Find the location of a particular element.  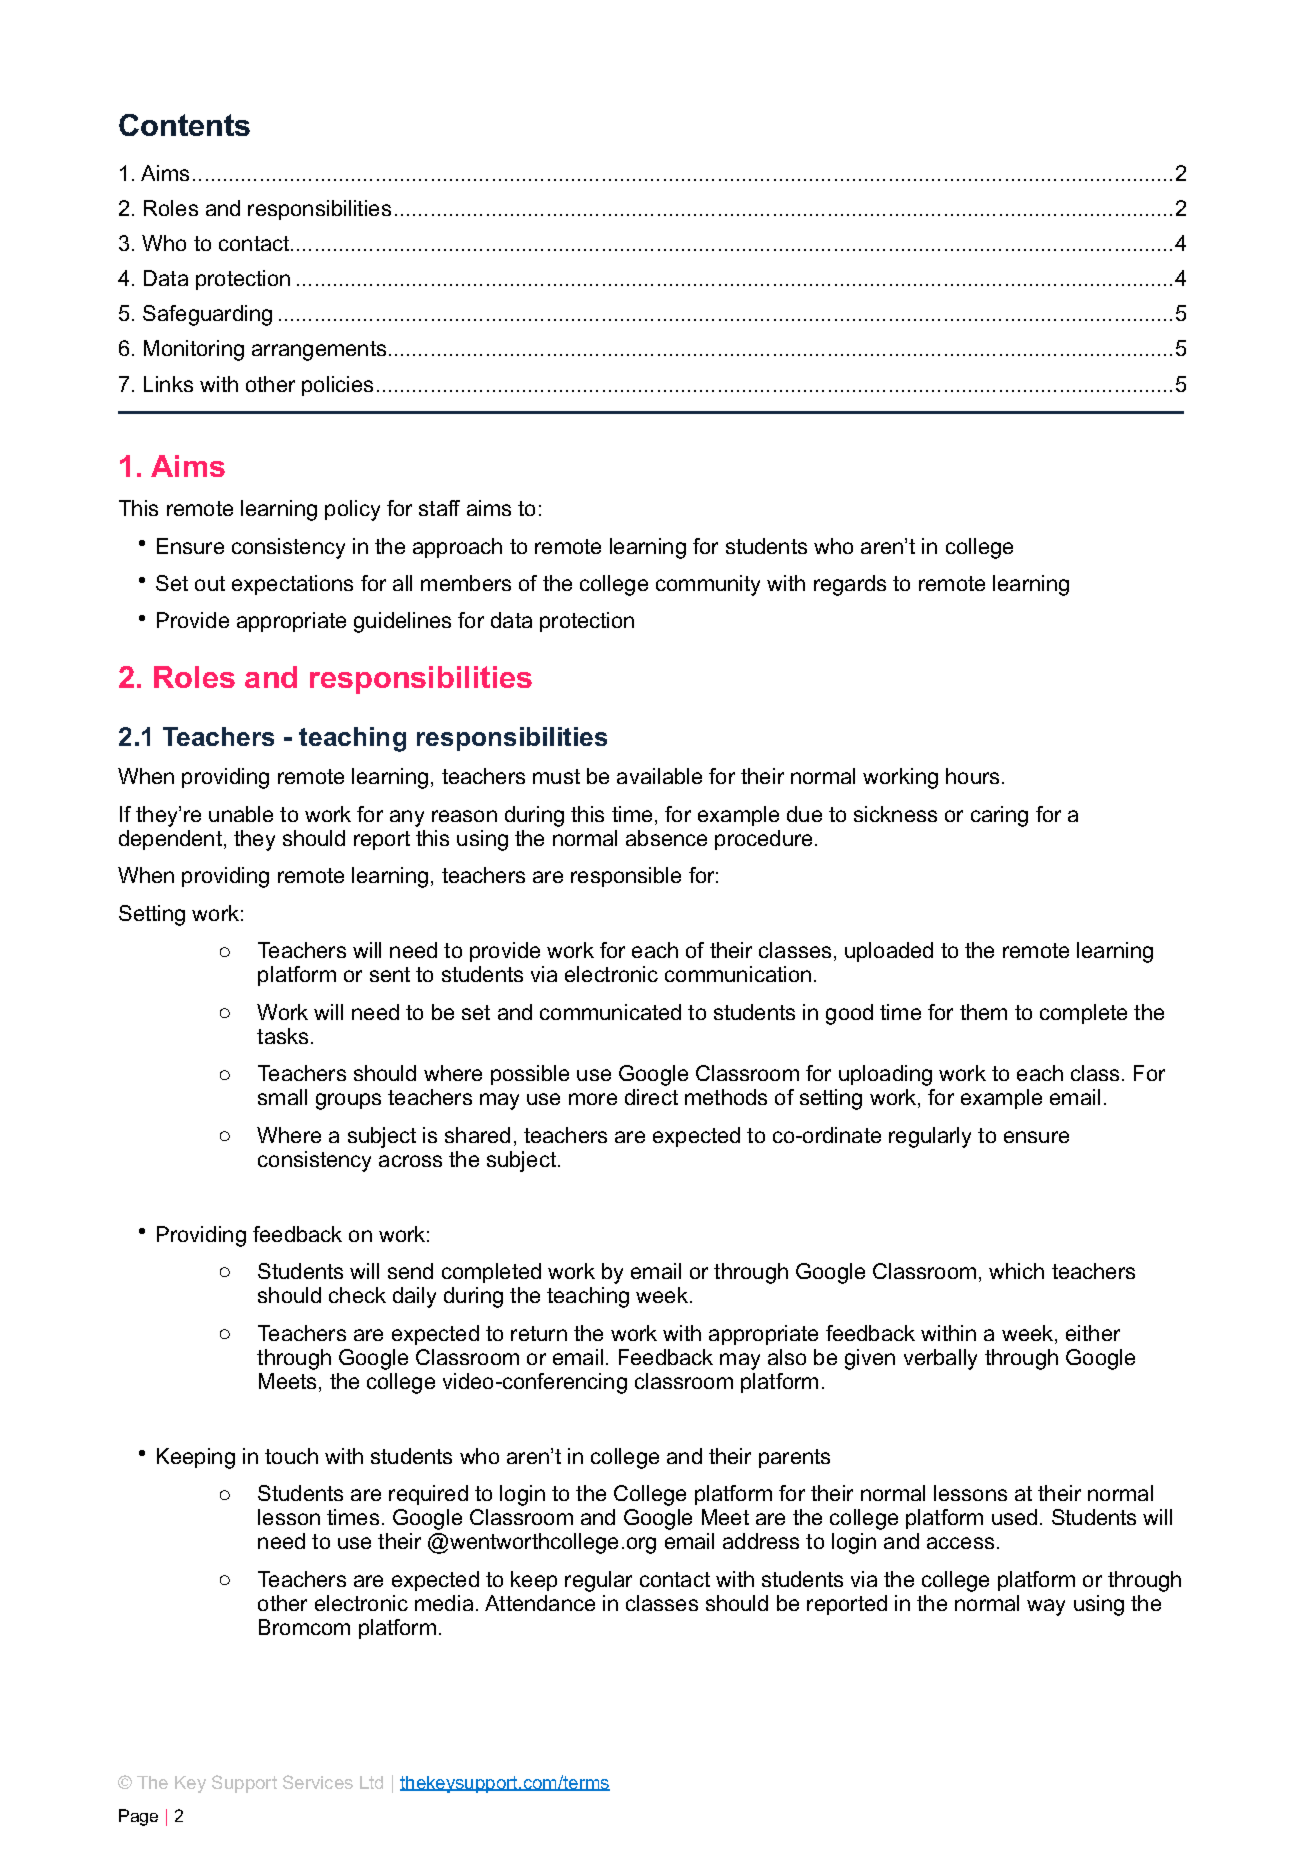

community is located at coordinates (708, 585).
